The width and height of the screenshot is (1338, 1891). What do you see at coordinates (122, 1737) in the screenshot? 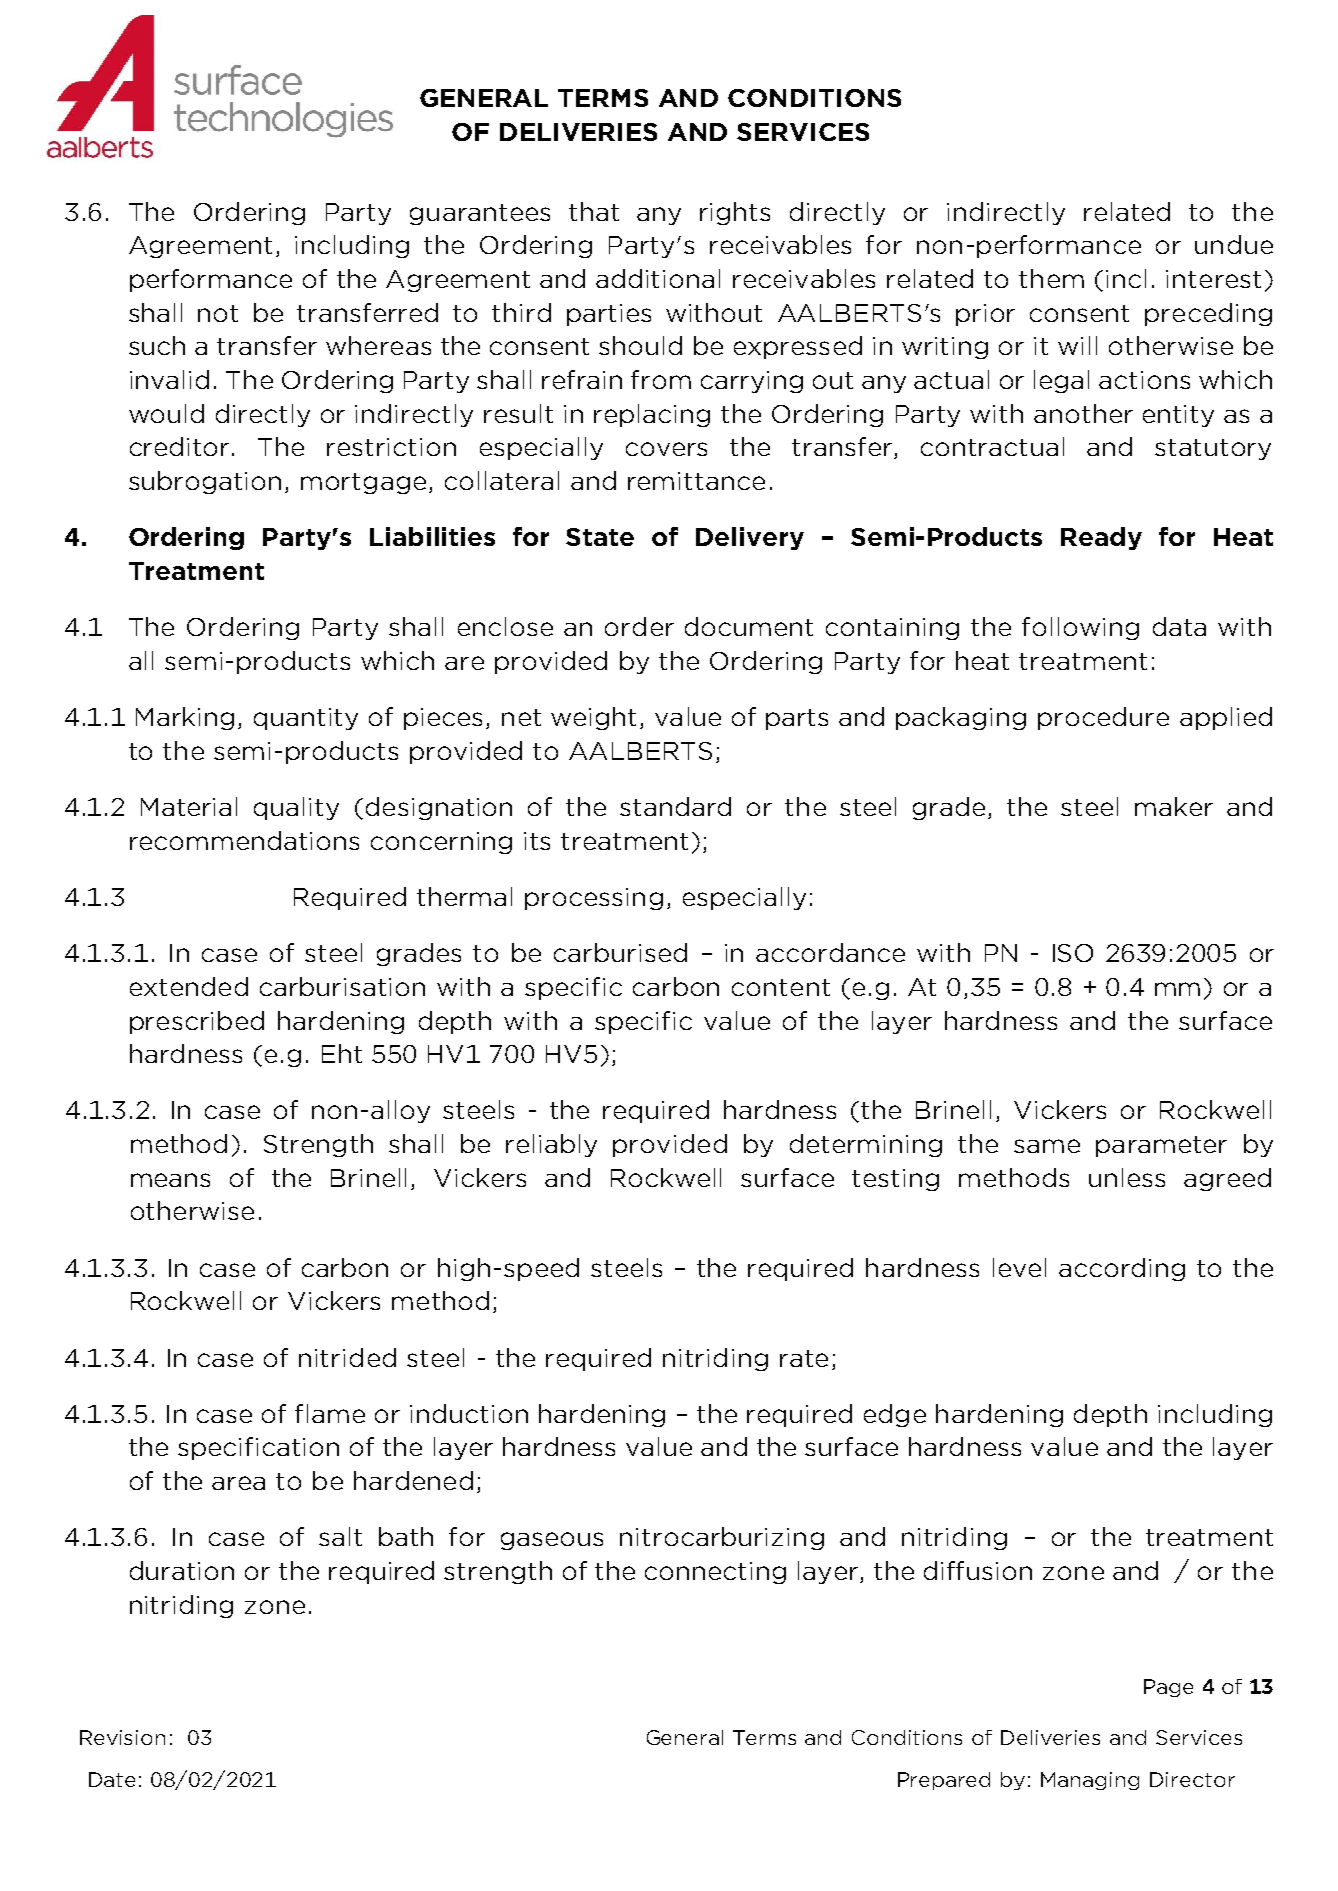
I see `Revision` at bounding box center [122, 1737].
